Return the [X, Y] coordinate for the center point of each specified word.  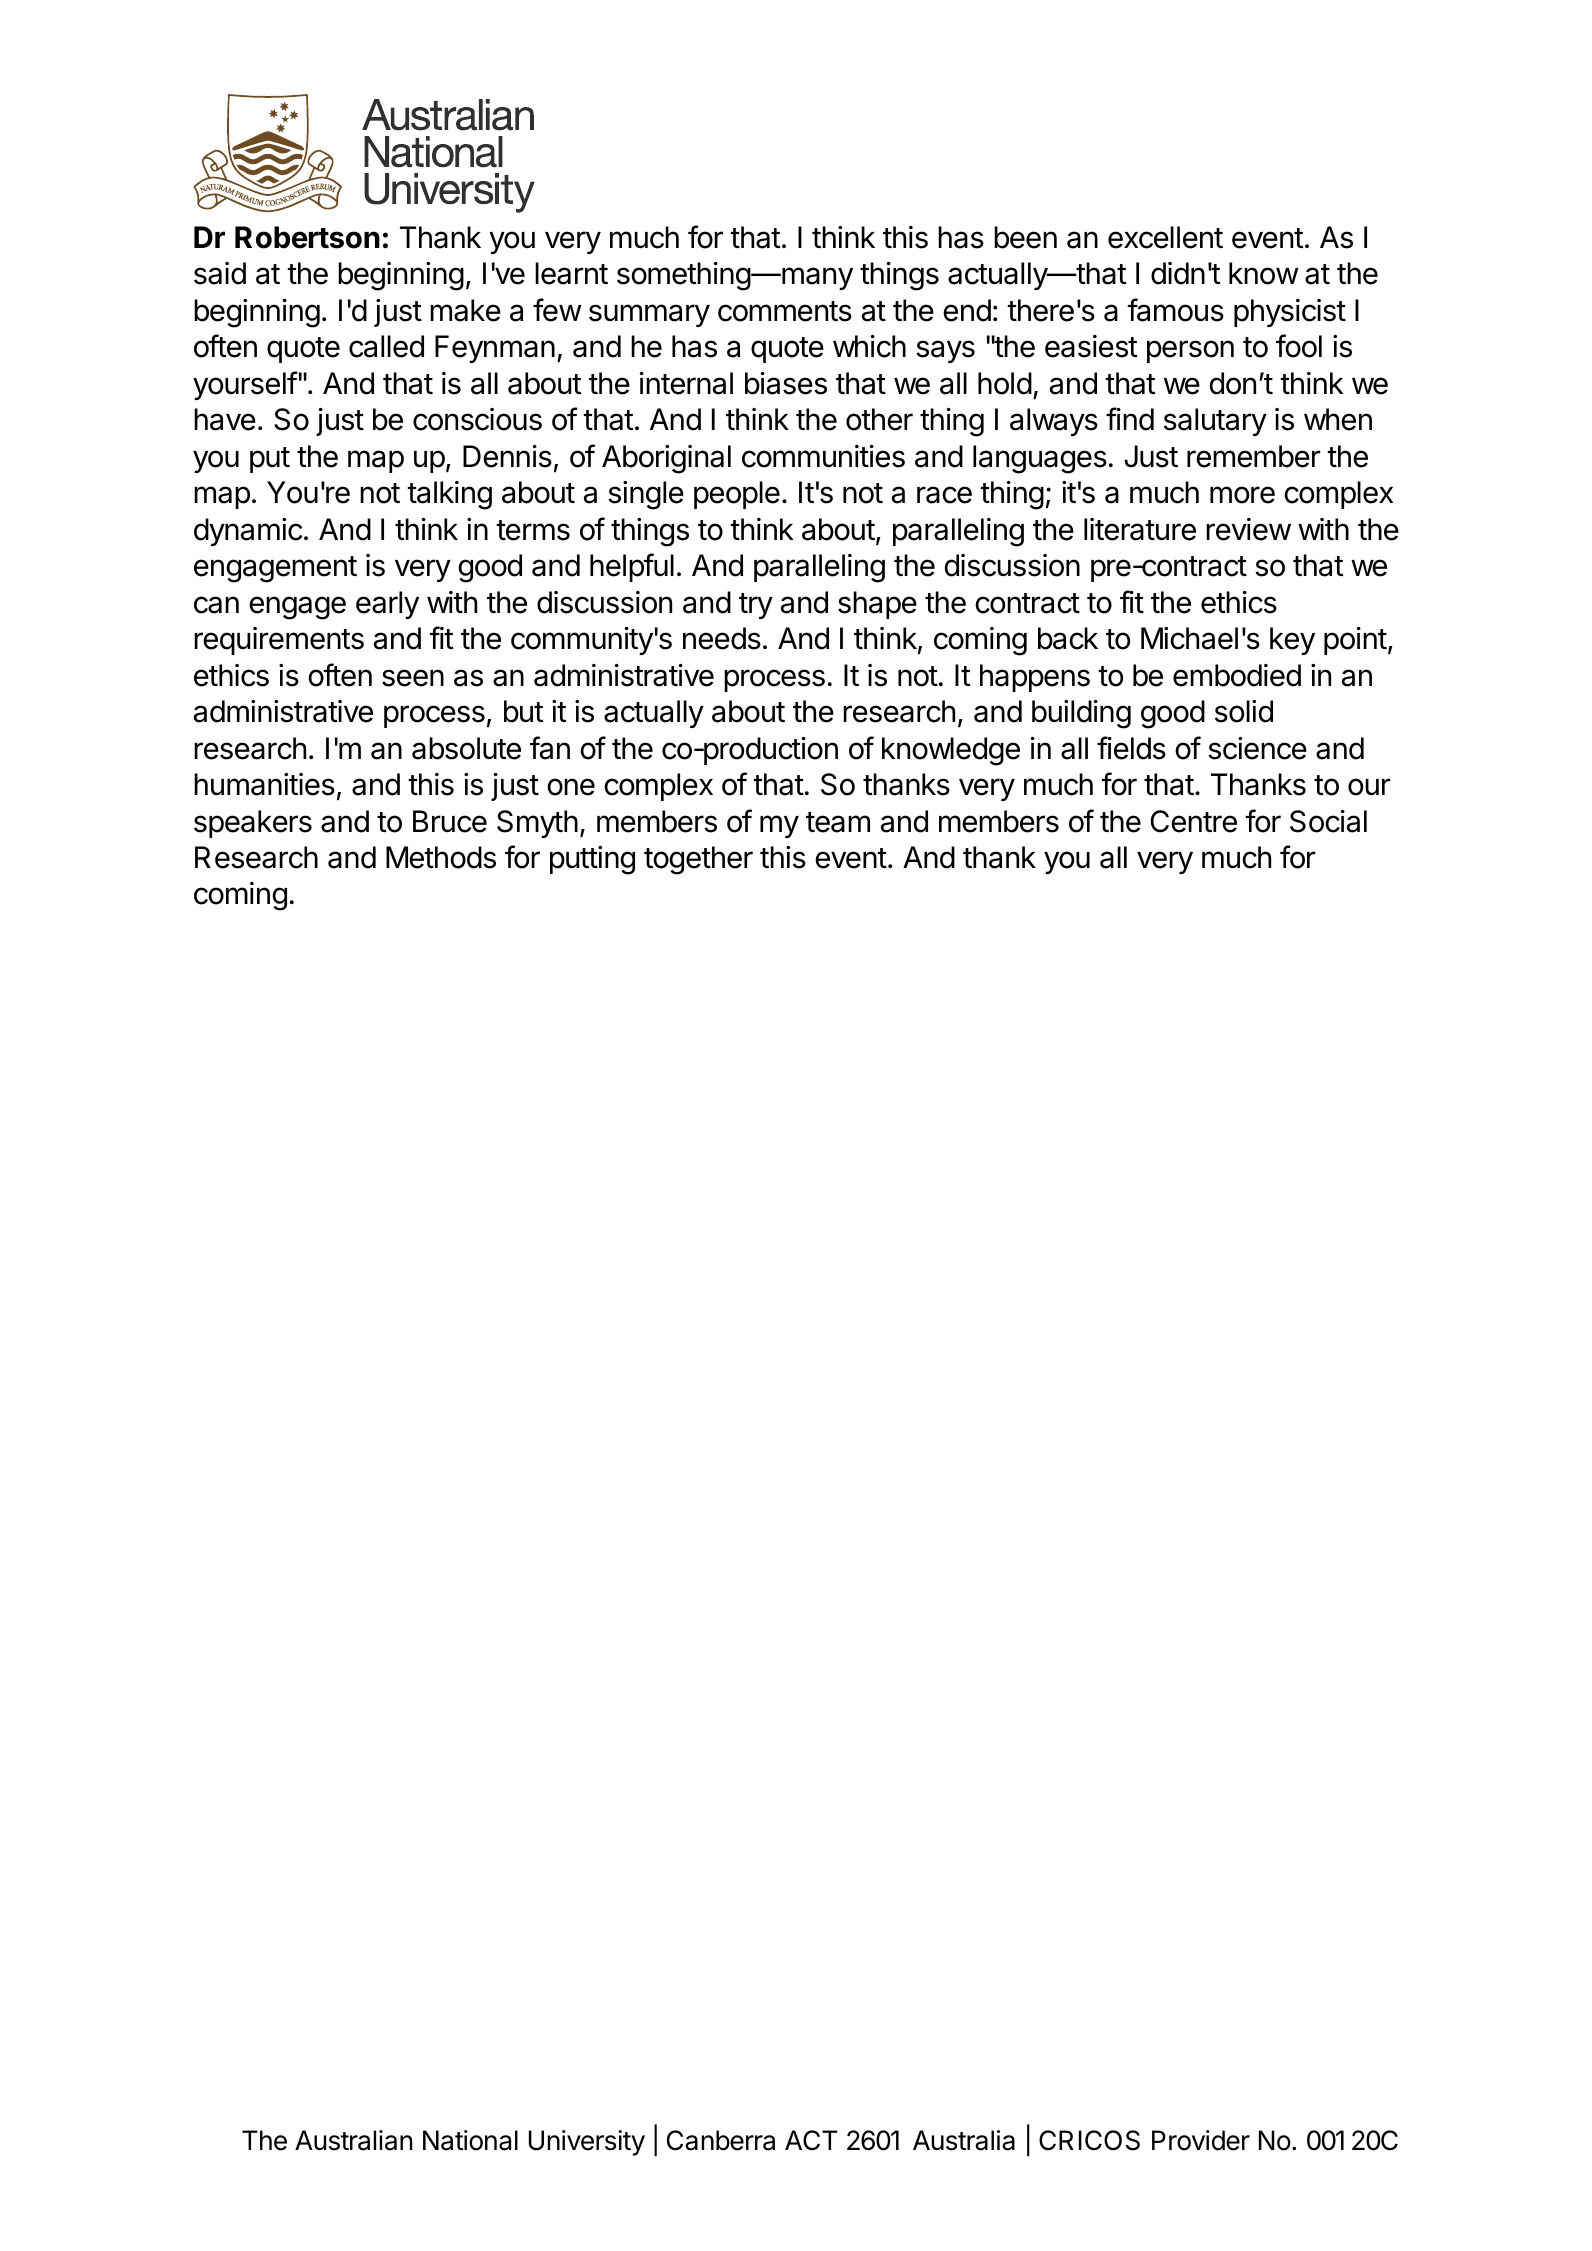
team [838, 822]
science [1257, 748]
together [698, 860]
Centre [1193, 821]
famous [1175, 310]
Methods [441, 857]
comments [785, 311]
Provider [1201, 2140]
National [470, 2140]
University [587, 2143]
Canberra [721, 2140]
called [386, 346]
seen [413, 678]
